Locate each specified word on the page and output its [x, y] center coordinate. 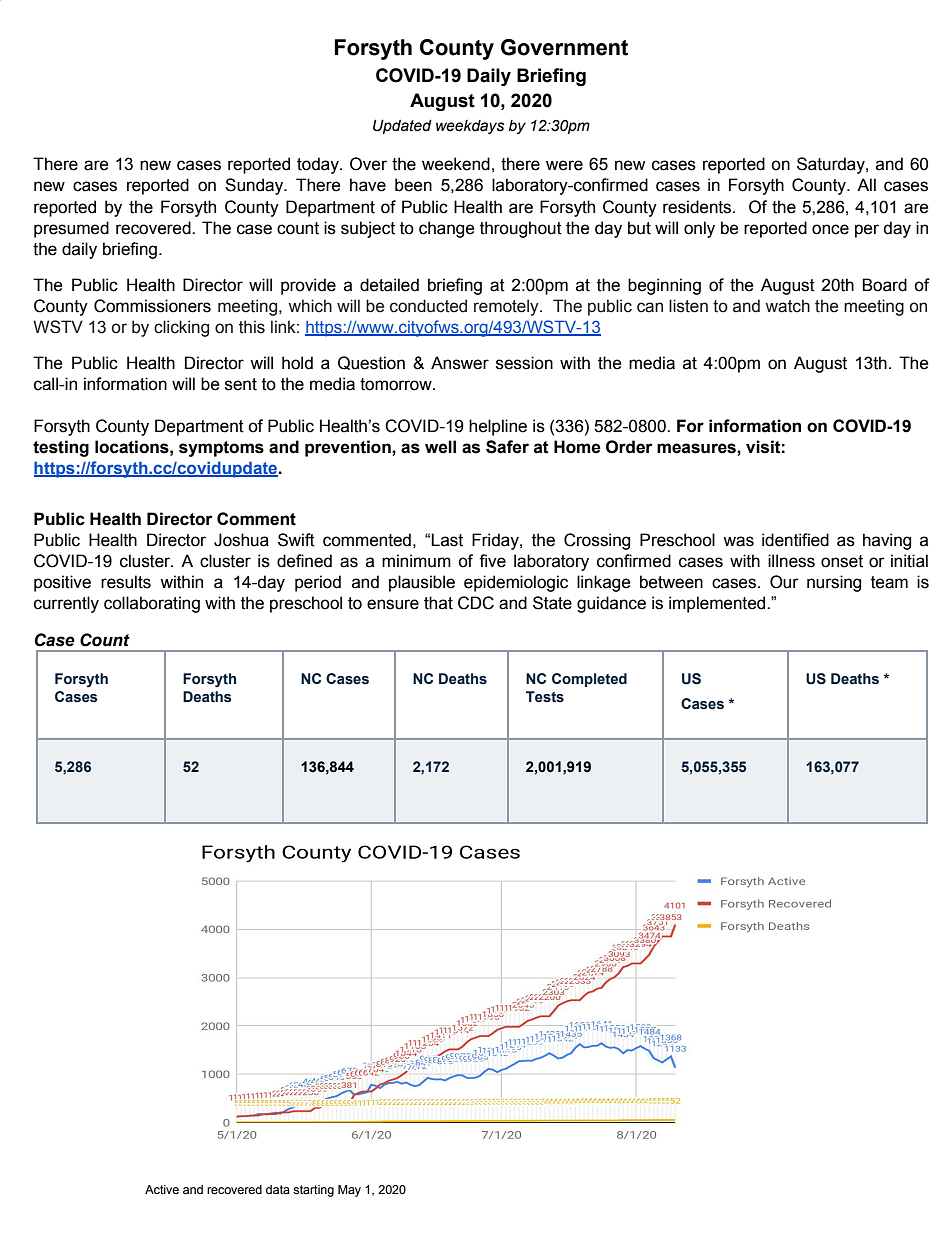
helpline [498, 427]
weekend [456, 164]
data [278, 1189]
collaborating [152, 604]
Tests [545, 697]
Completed [589, 680]
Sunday [255, 186]
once [830, 229]
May [349, 1191]
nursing [834, 583]
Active [162, 1189]
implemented [718, 604]
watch [787, 306]
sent [241, 384]
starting [313, 1191]
